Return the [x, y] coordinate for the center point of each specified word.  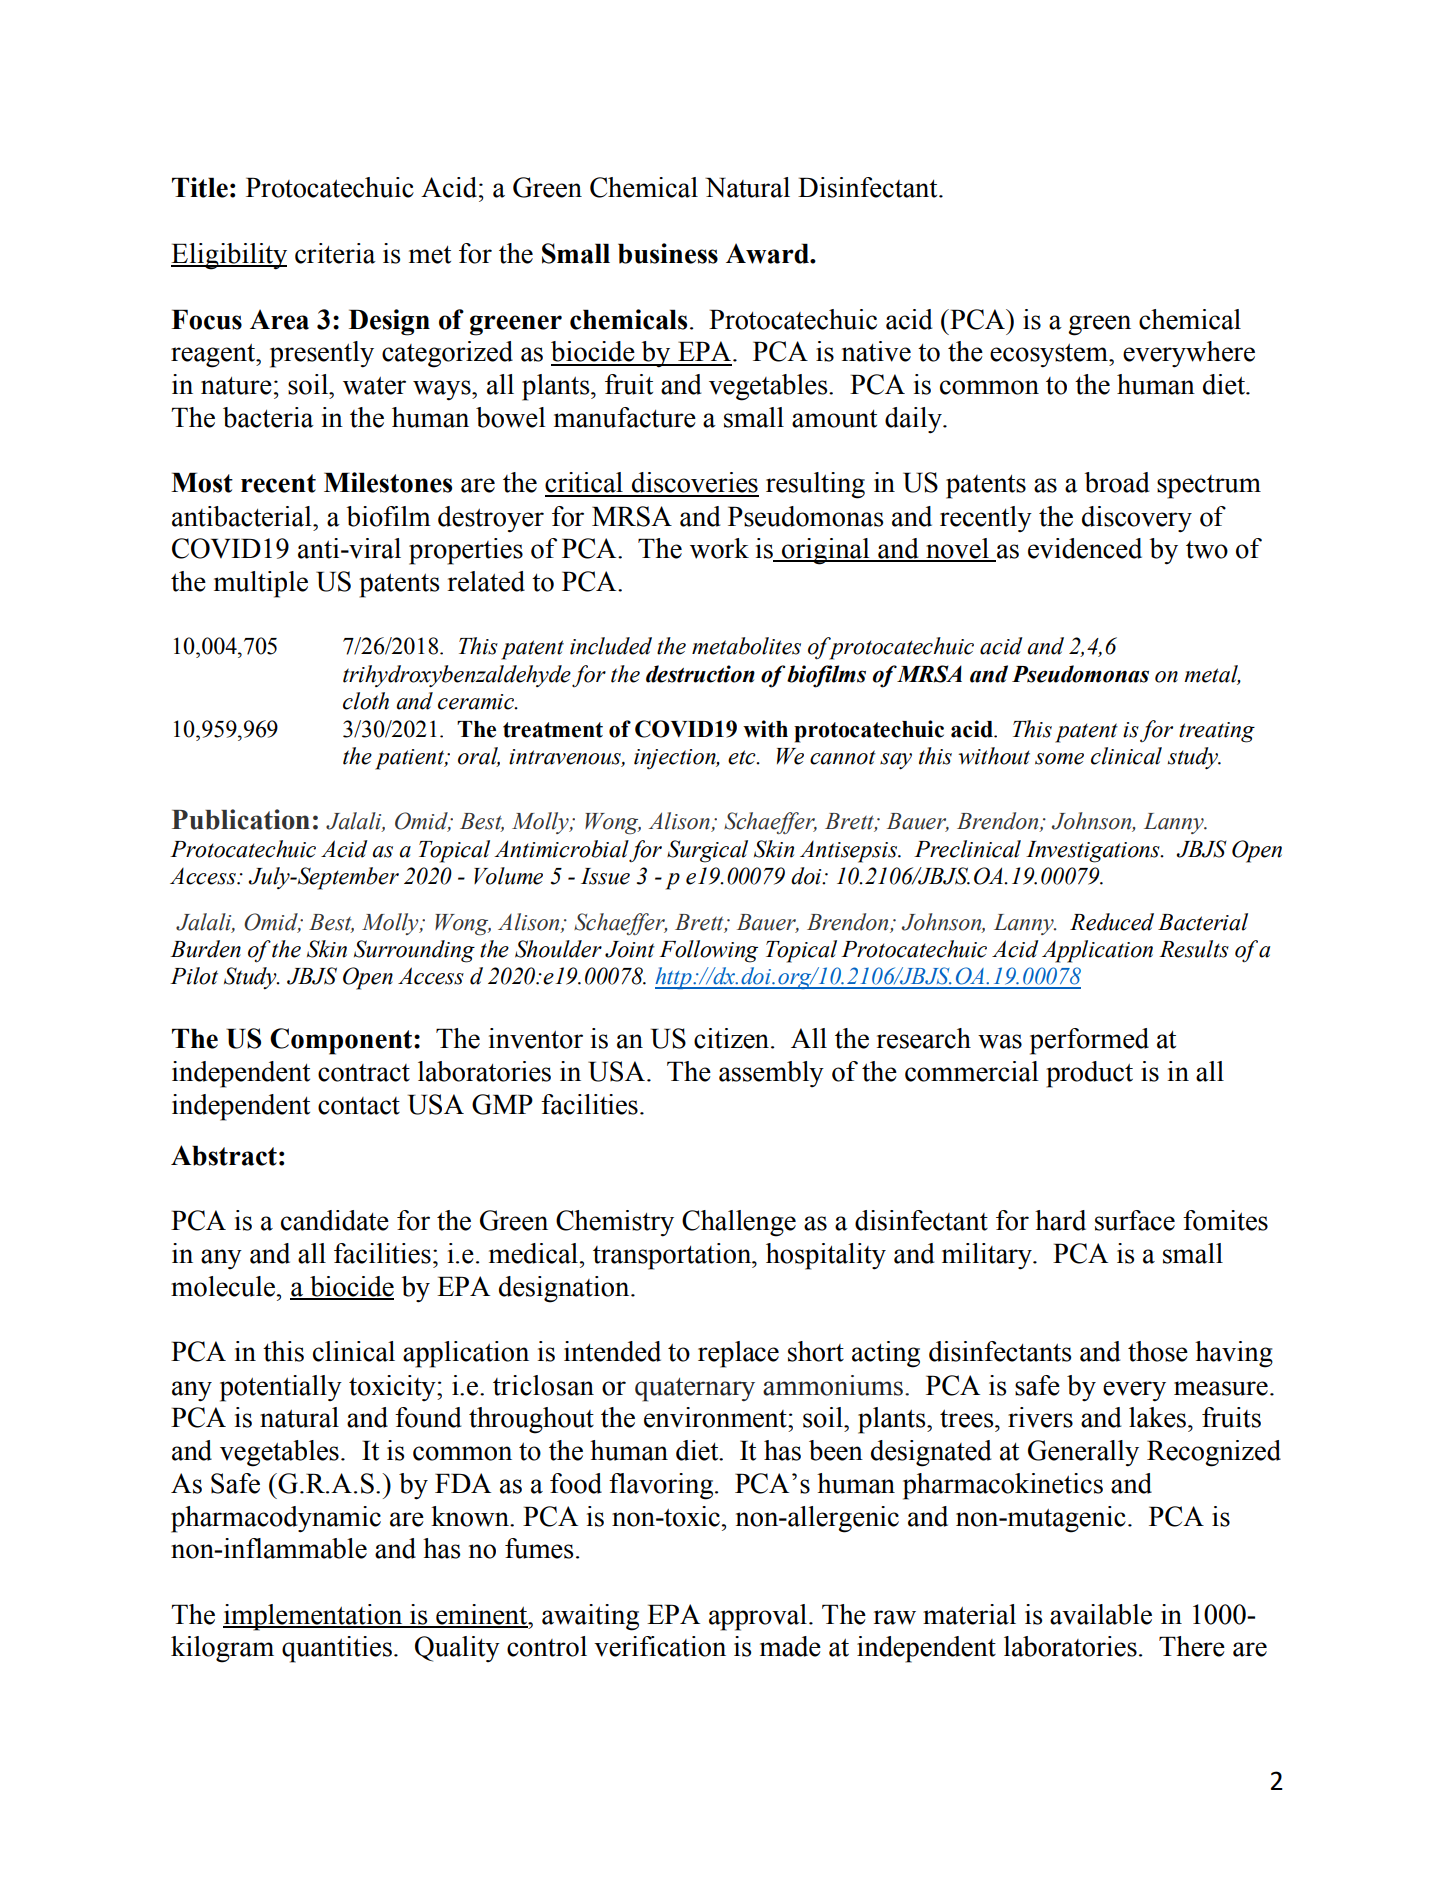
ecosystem [1050, 356]
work [719, 548]
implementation [314, 1617]
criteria [335, 253]
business [668, 253]
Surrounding [414, 951]
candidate [335, 1220]
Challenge [739, 1223]
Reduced [1112, 922]
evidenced [1085, 548]
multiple [261, 584]
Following [708, 951]
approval [758, 1617]
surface [1135, 1220]
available [1101, 1614]
